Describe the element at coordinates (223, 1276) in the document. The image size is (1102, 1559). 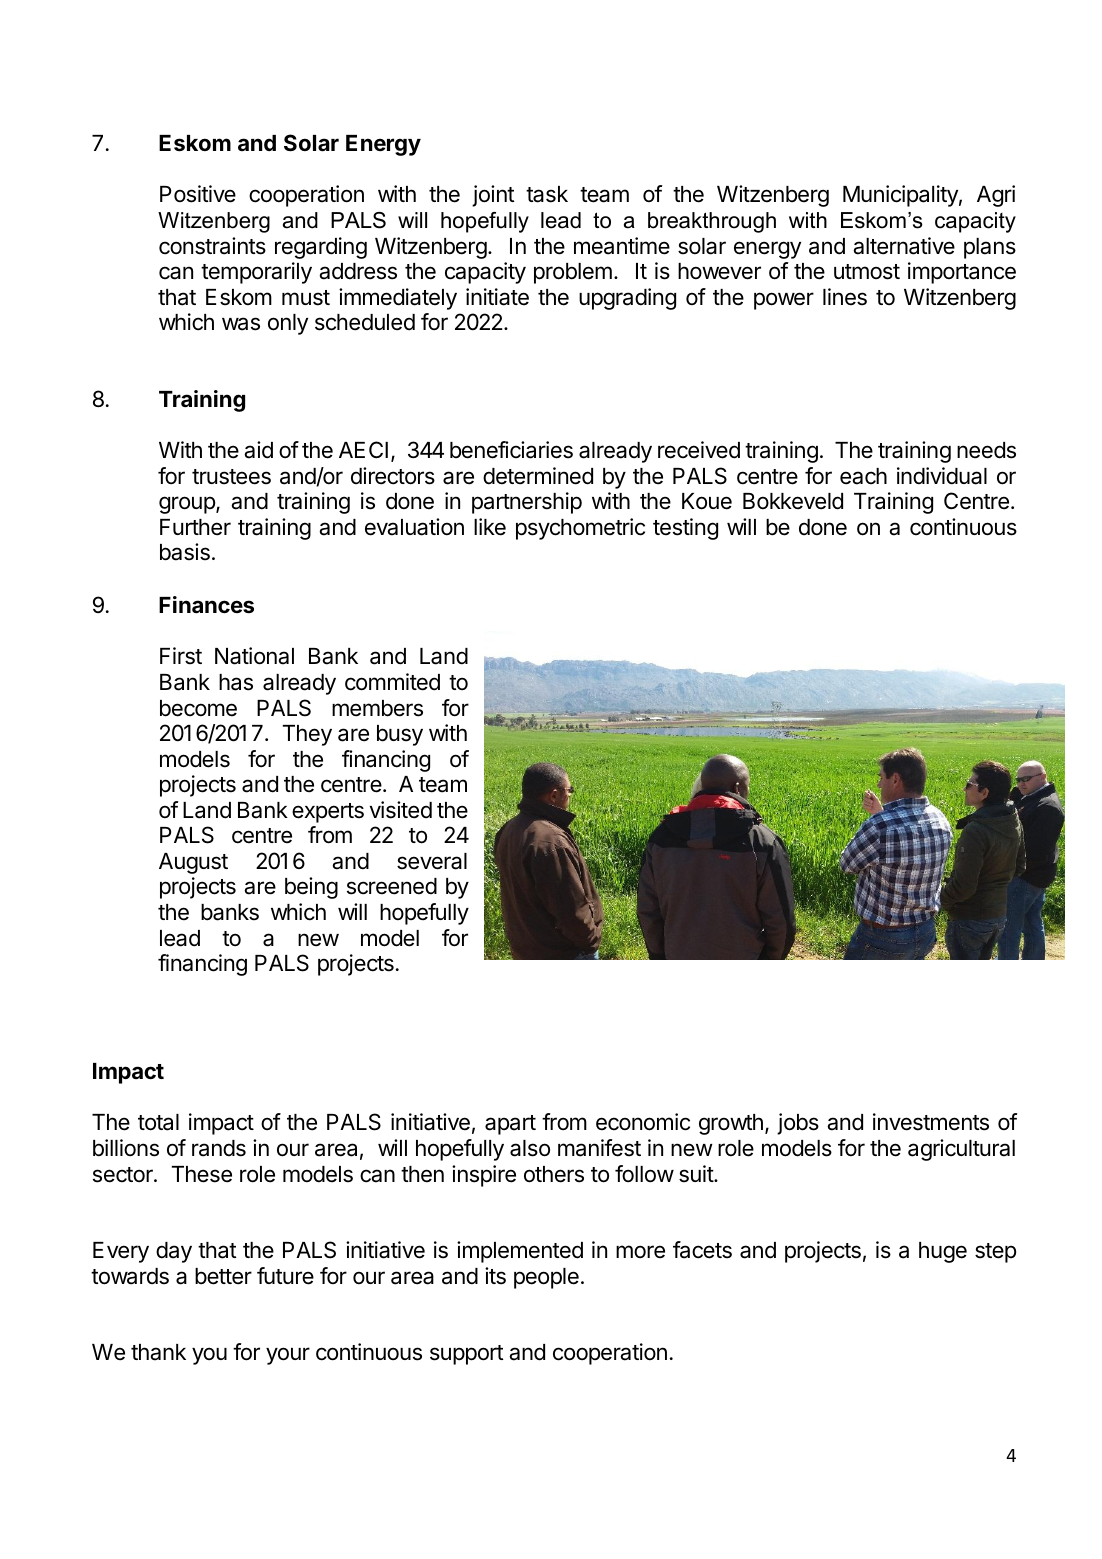
I see `better` at that location.
